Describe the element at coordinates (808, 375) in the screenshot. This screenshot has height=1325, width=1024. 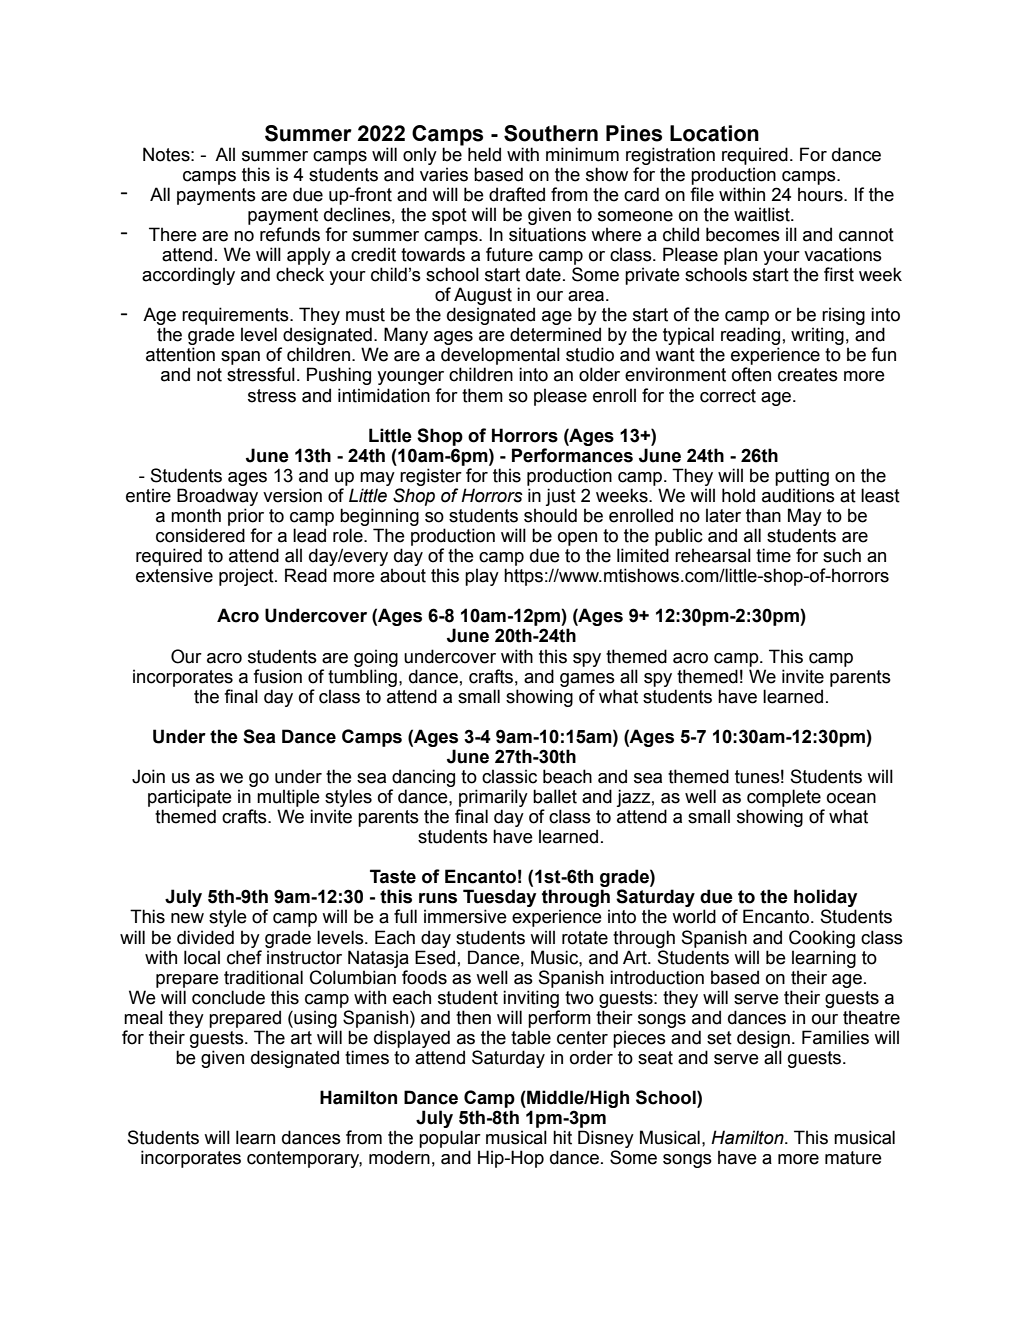
I see `creates` at that location.
